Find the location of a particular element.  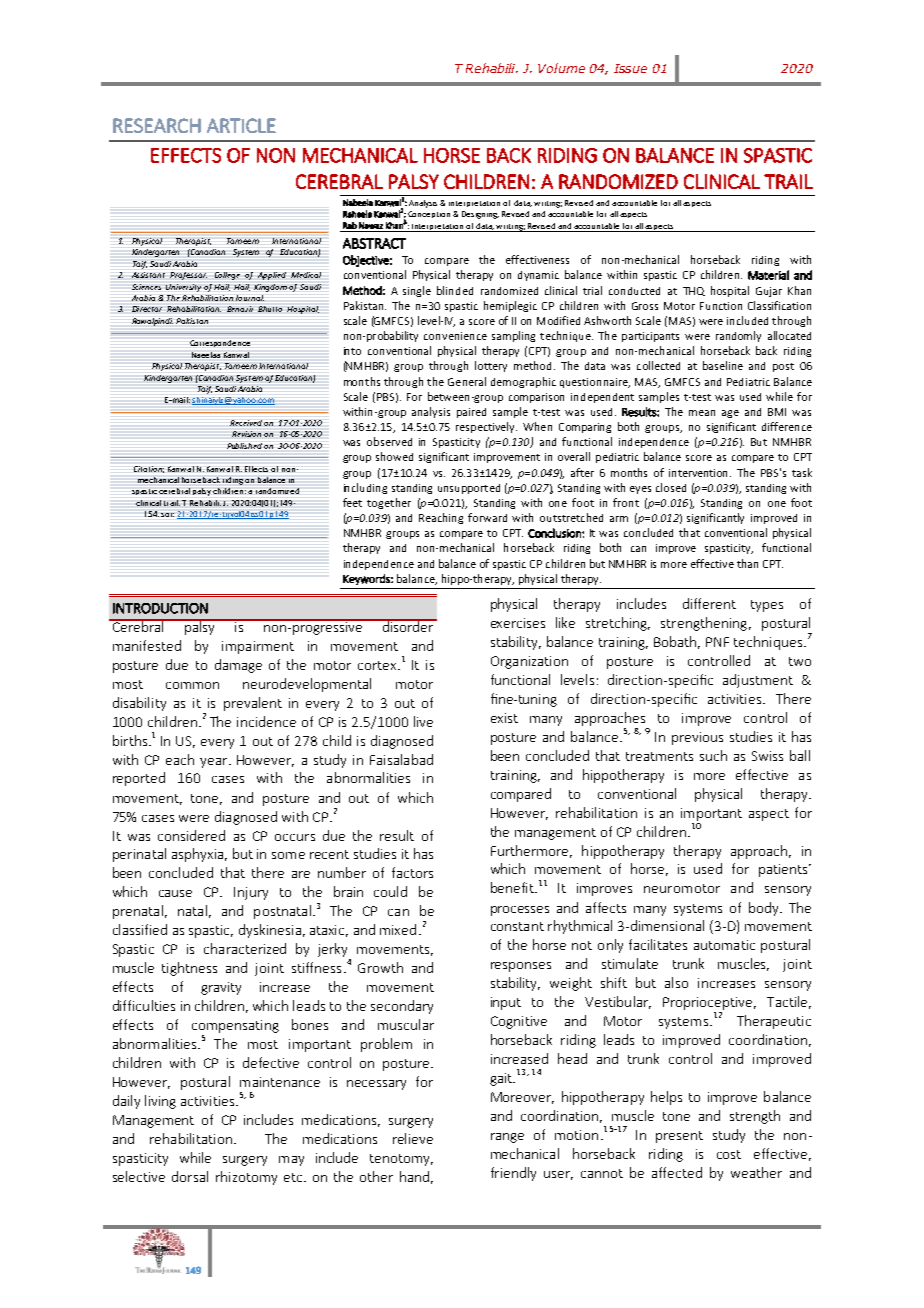

baseline is located at coordinates (723, 365).
